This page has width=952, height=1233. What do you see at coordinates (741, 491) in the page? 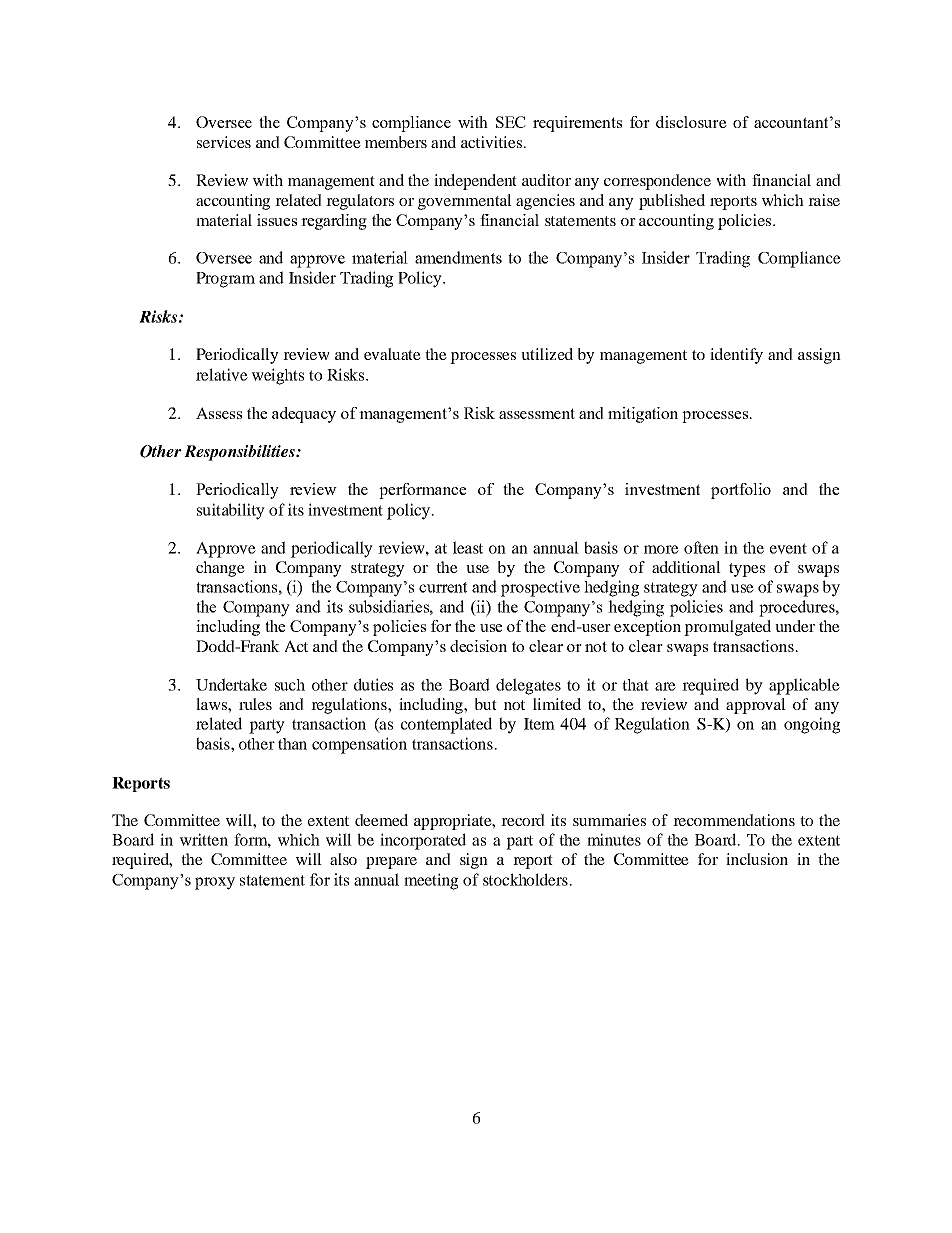
I see `portfolio` at bounding box center [741, 491].
